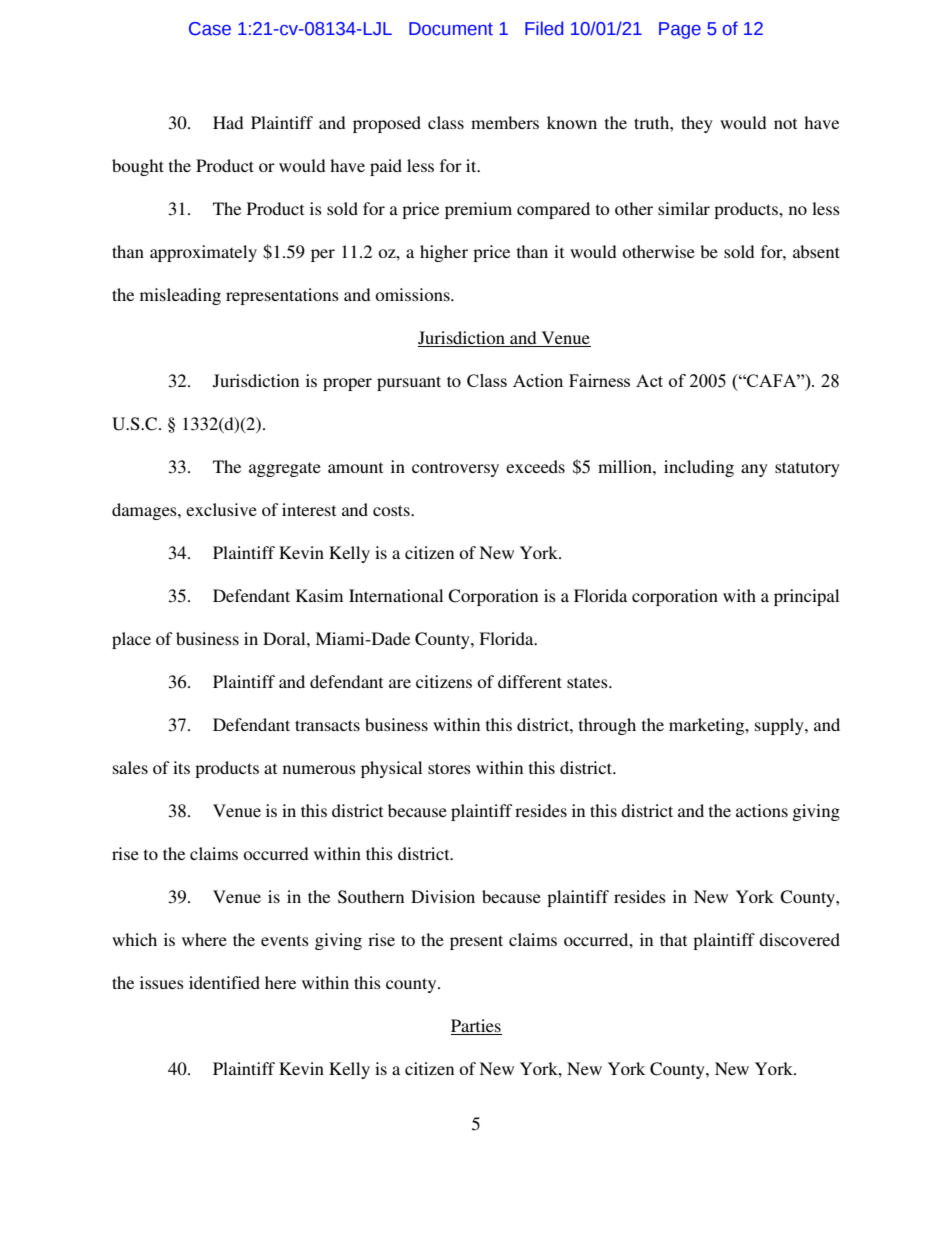 This document has height=1233, width=952. I want to click on exclusive, so click(221, 509).
